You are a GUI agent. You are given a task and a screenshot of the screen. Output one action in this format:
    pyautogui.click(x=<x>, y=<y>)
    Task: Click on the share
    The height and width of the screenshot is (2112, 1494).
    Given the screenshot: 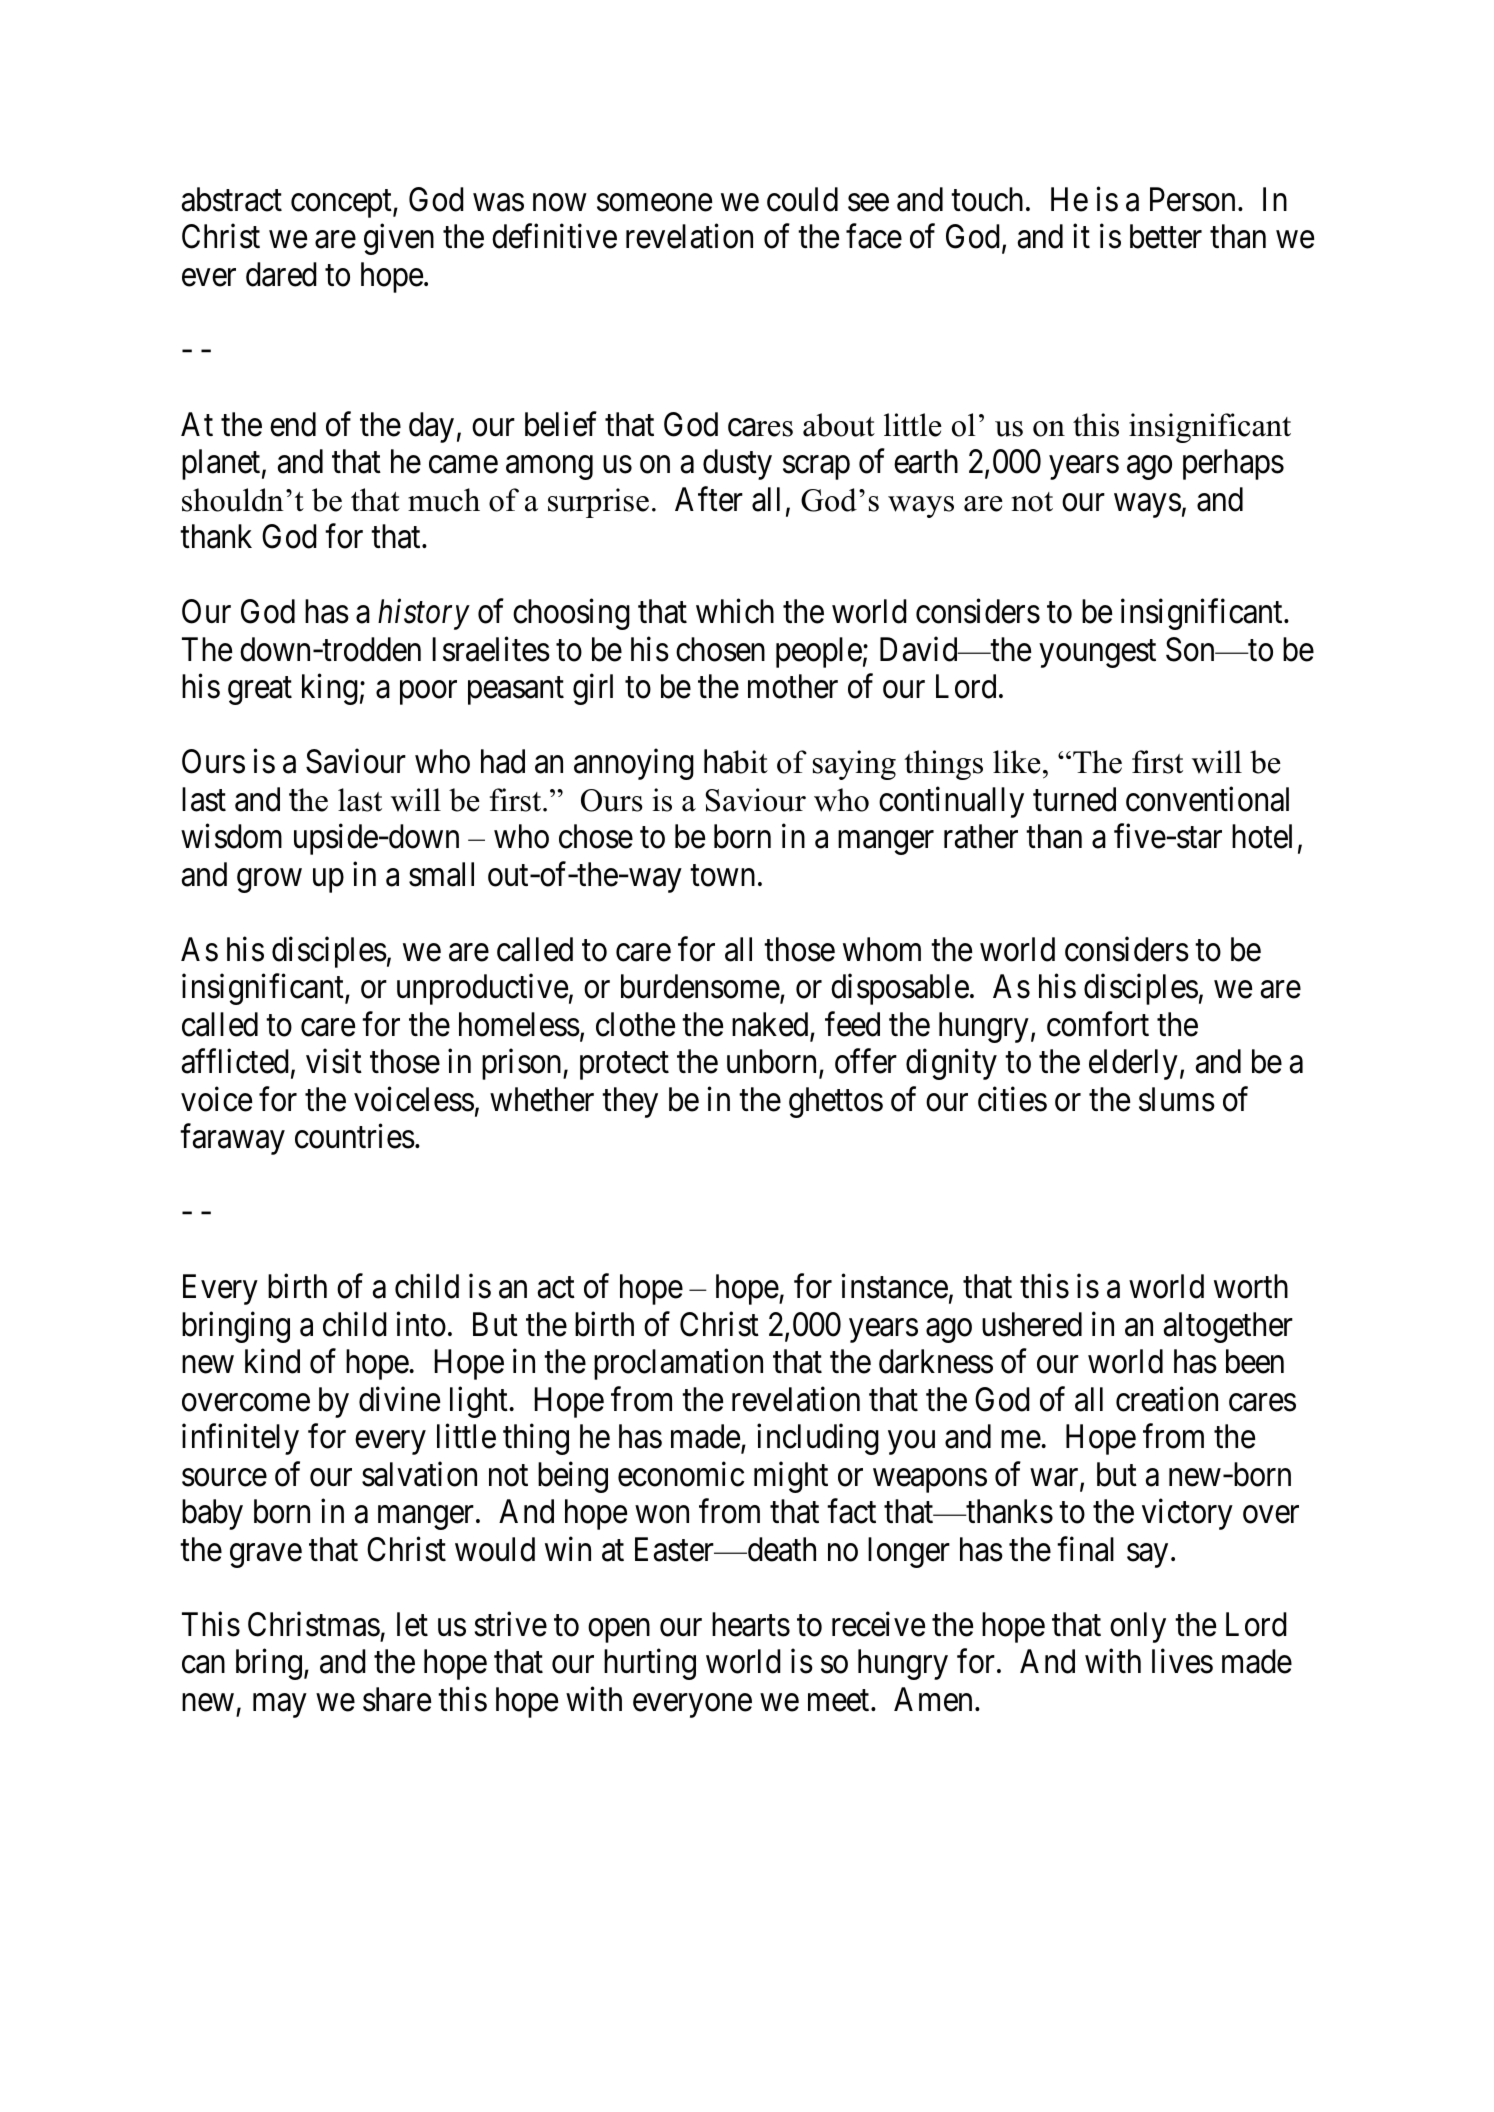 What is the action you would take?
    pyautogui.click(x=397, y=1699)
